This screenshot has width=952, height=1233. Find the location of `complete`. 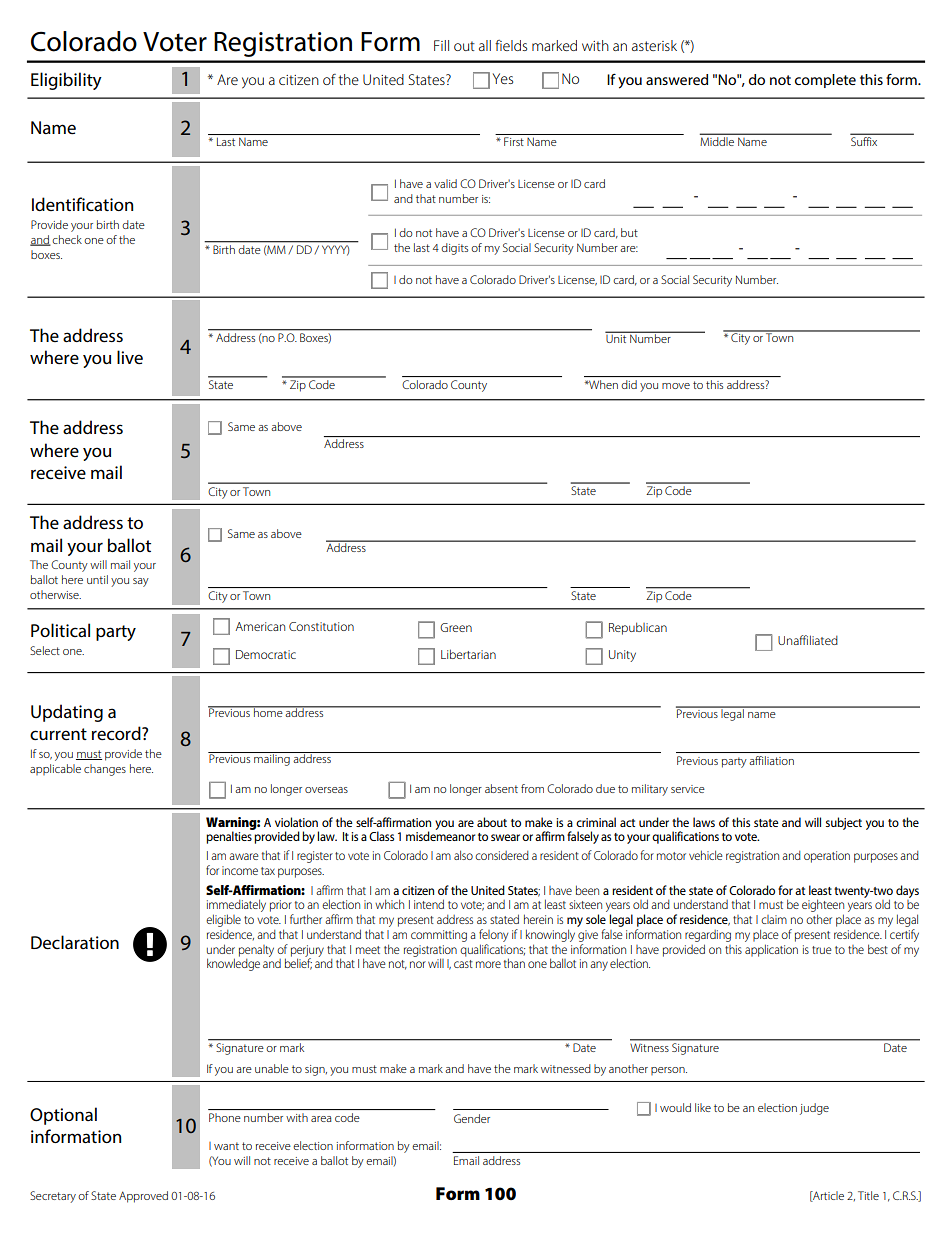

complete is located at coordinates (825, 81).
